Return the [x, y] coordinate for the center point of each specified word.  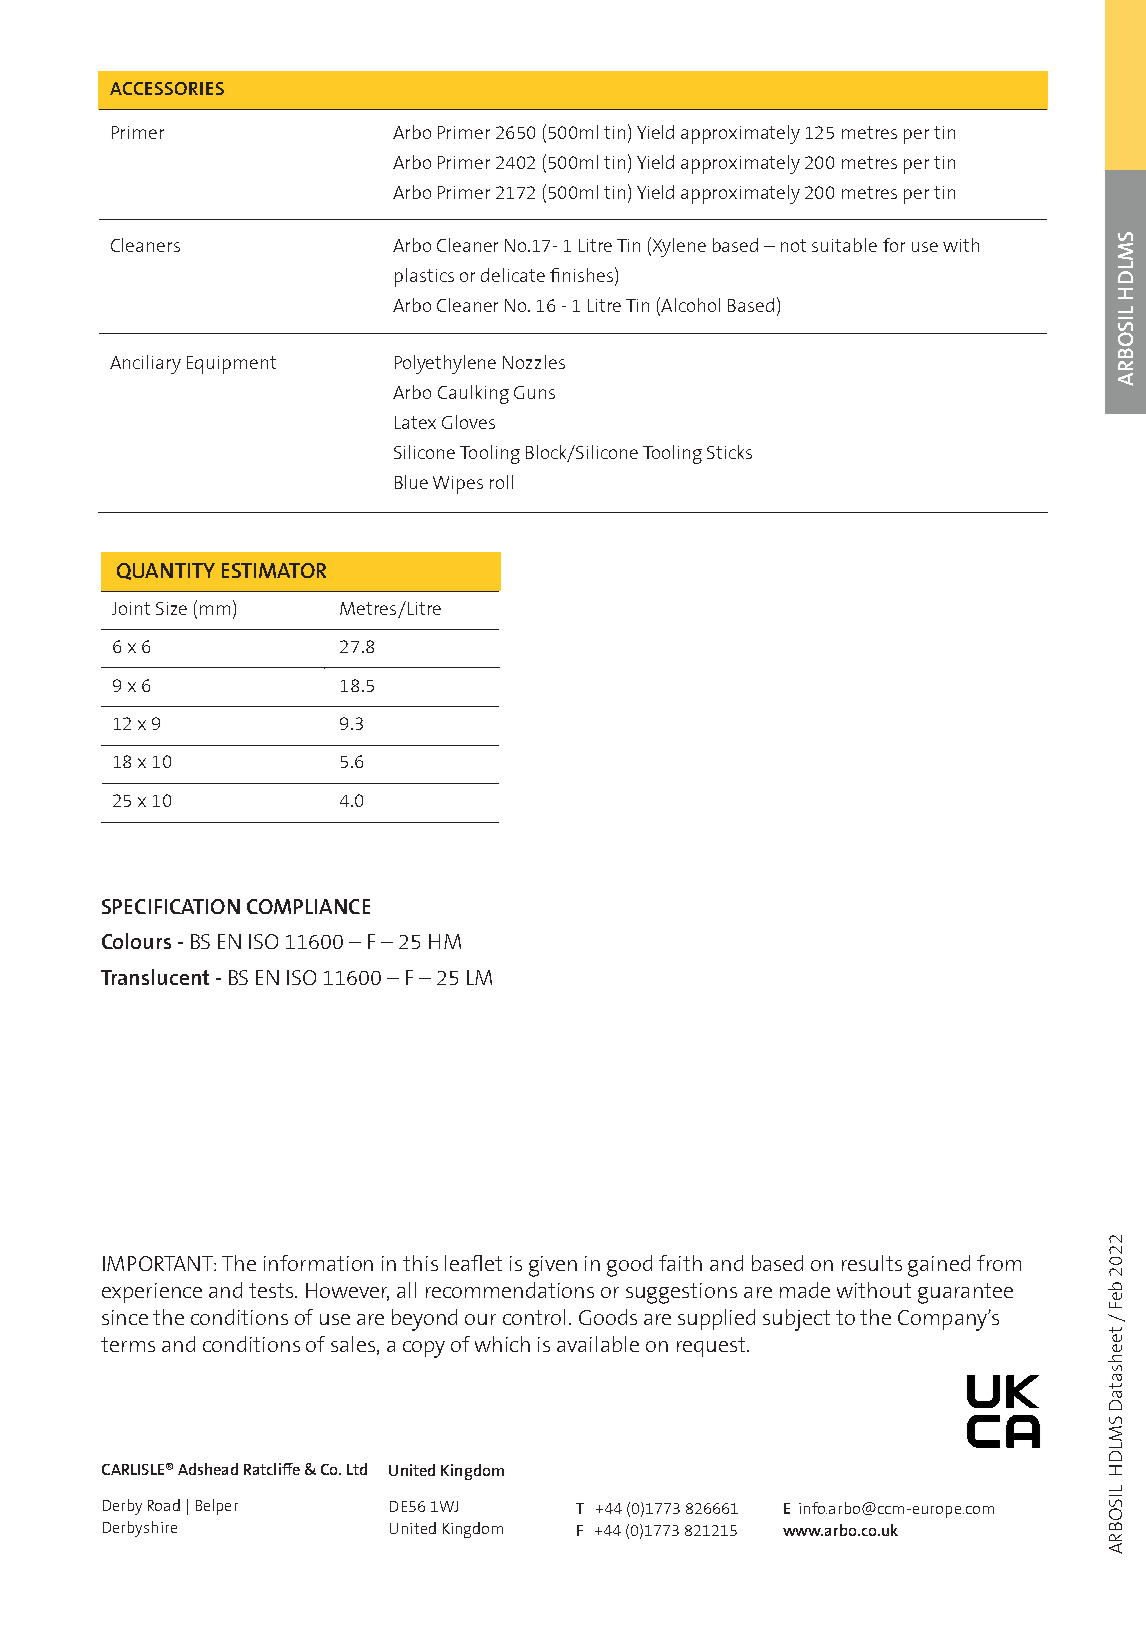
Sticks [729, 452]
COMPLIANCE [308, 906]
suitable [844, 245]
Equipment [231, 365]
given [553, 1266]
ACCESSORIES [167, 88]
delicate [513, 275]
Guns [534, 392]
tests [273, 1290]
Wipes [458, 485]
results [872, 1263]
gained [939, 1266]
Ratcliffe [272, 1469]
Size [171, 608]
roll [501, 482]
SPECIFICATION [171, 906]
